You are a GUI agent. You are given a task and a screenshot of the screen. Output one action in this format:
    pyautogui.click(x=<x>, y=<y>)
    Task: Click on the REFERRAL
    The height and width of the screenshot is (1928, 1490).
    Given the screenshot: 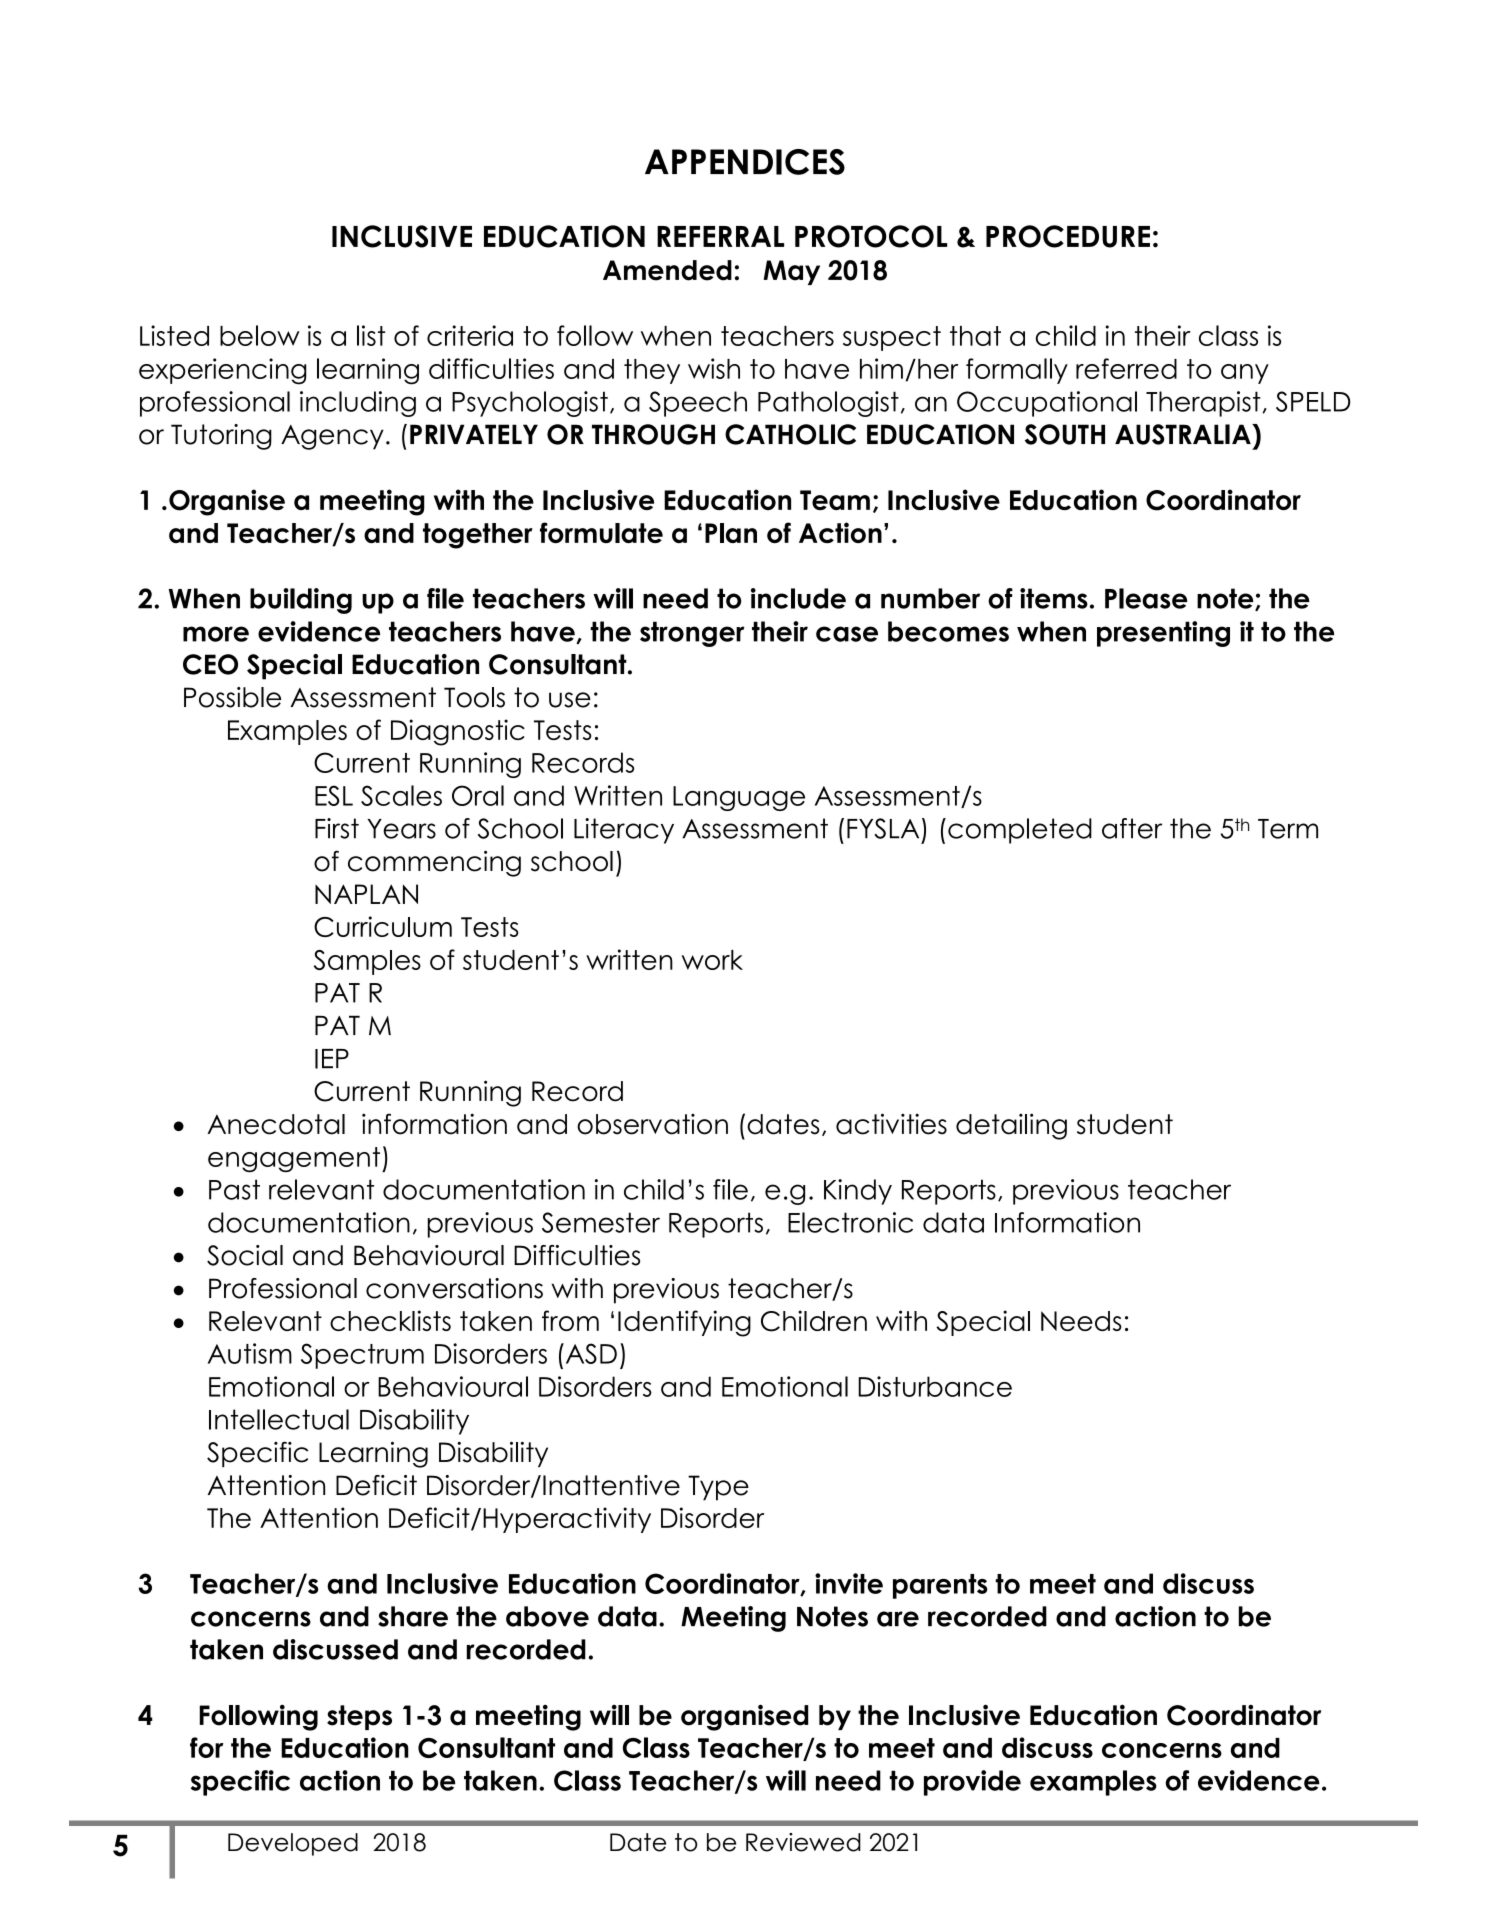 What is the action you would take?
    pyautogui.click(x=720, y=236)
